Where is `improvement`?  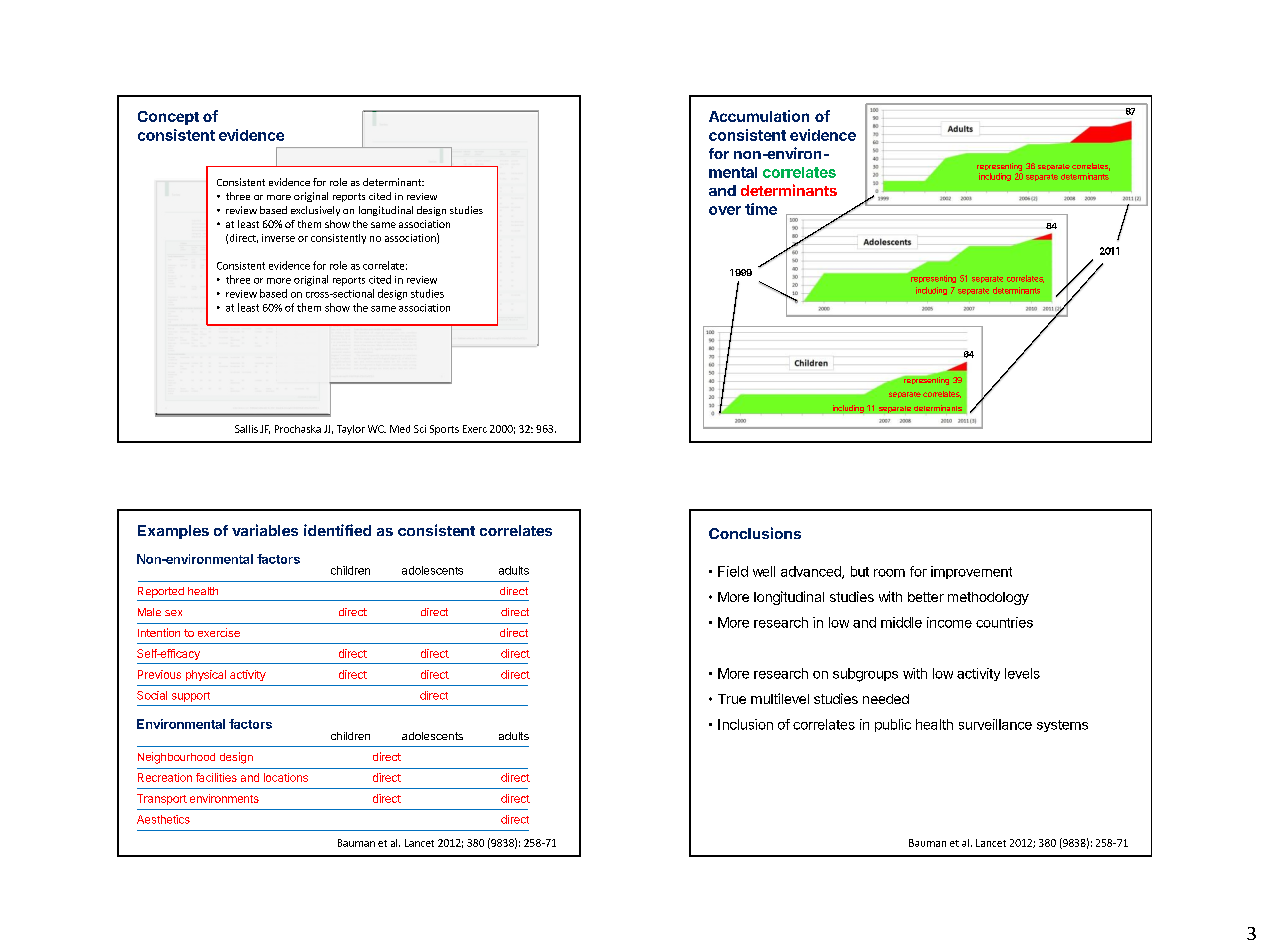
improvement is located at coordinates (971, 572).
